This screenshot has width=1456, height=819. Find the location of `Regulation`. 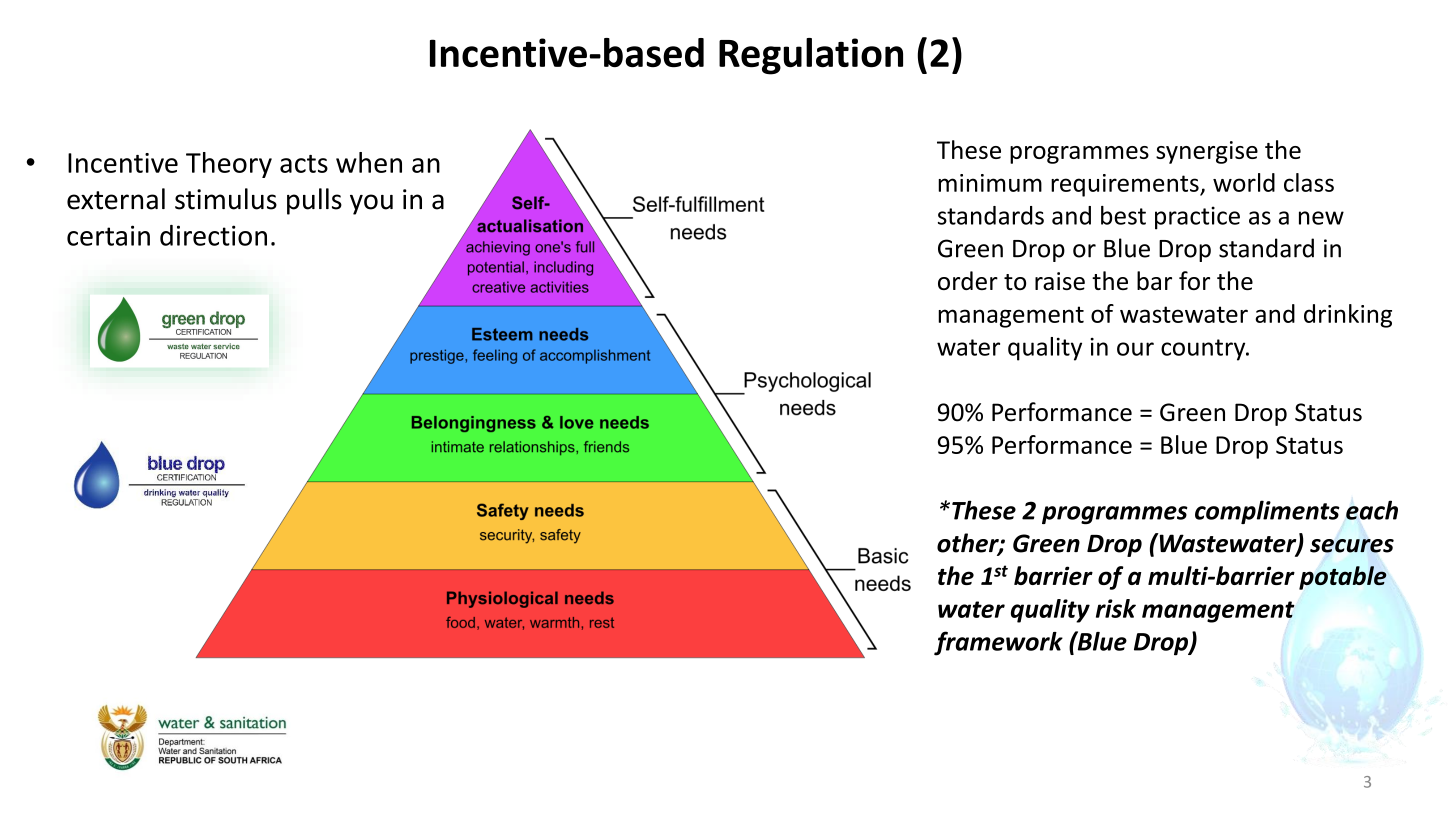

Regulation is located at coordinates (811, 56).
